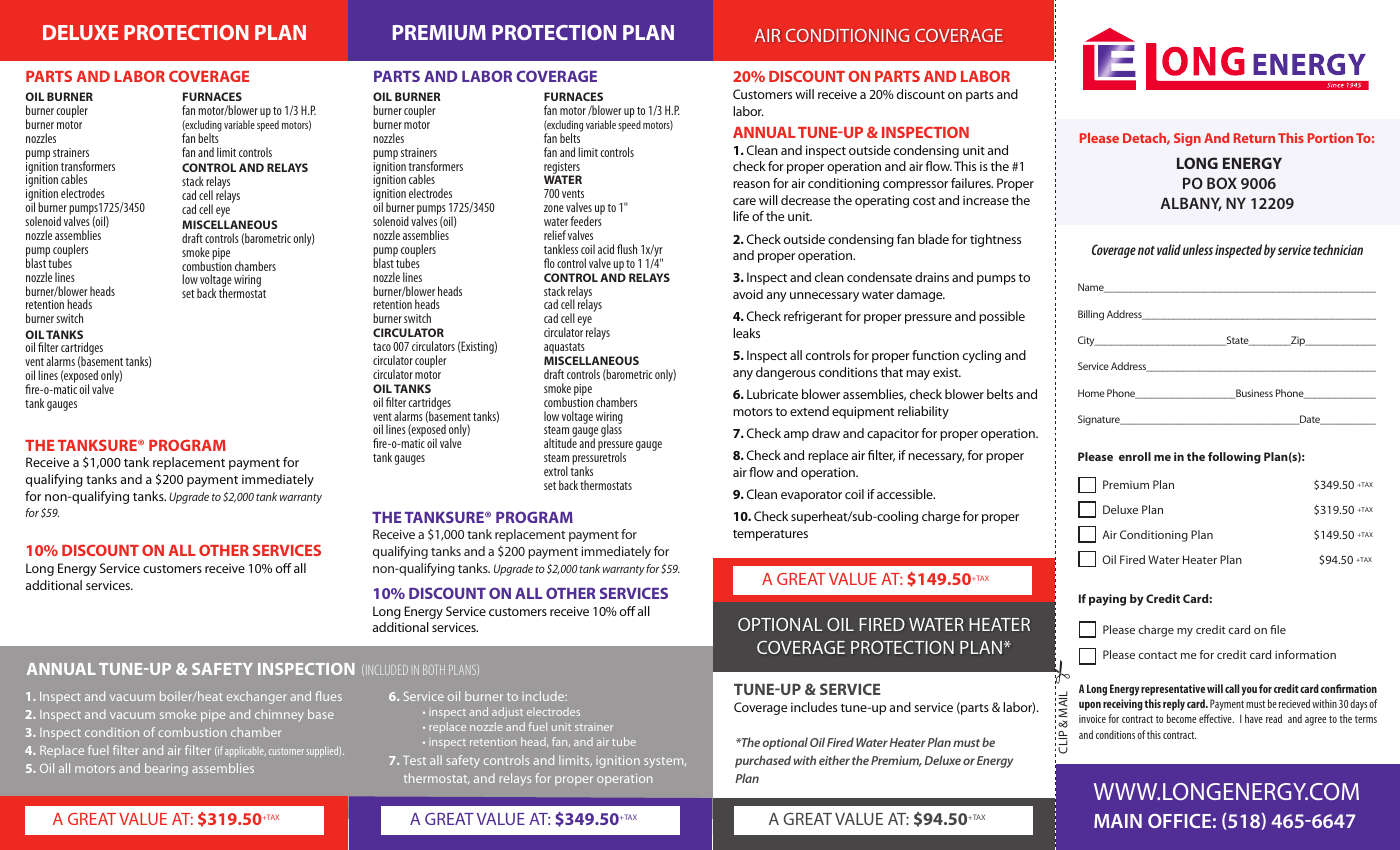  I want to click on evaporator, so click(811, 496).
